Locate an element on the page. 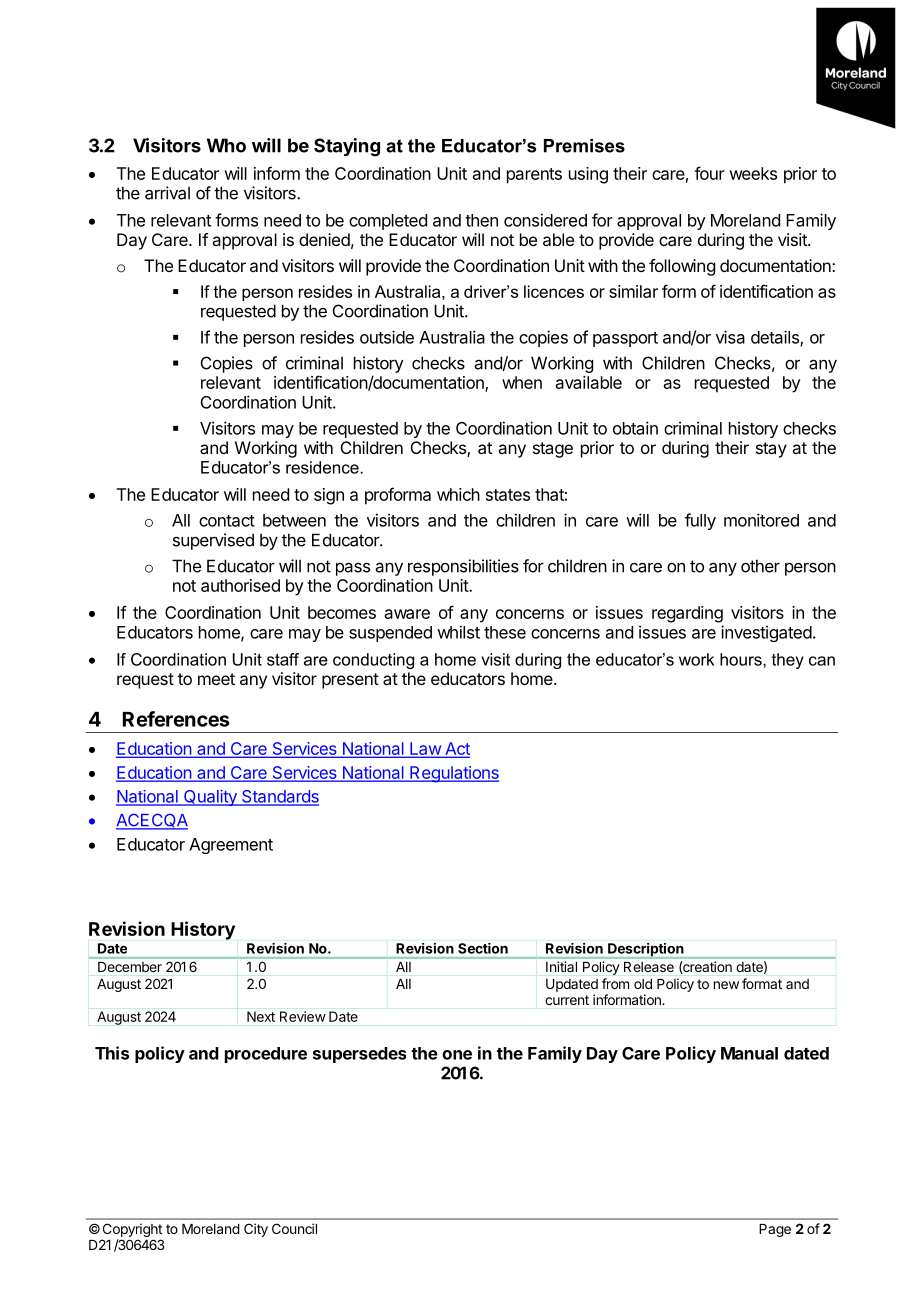 This image has width=924, height=1308. hours is located at coordinates (742, 659).
